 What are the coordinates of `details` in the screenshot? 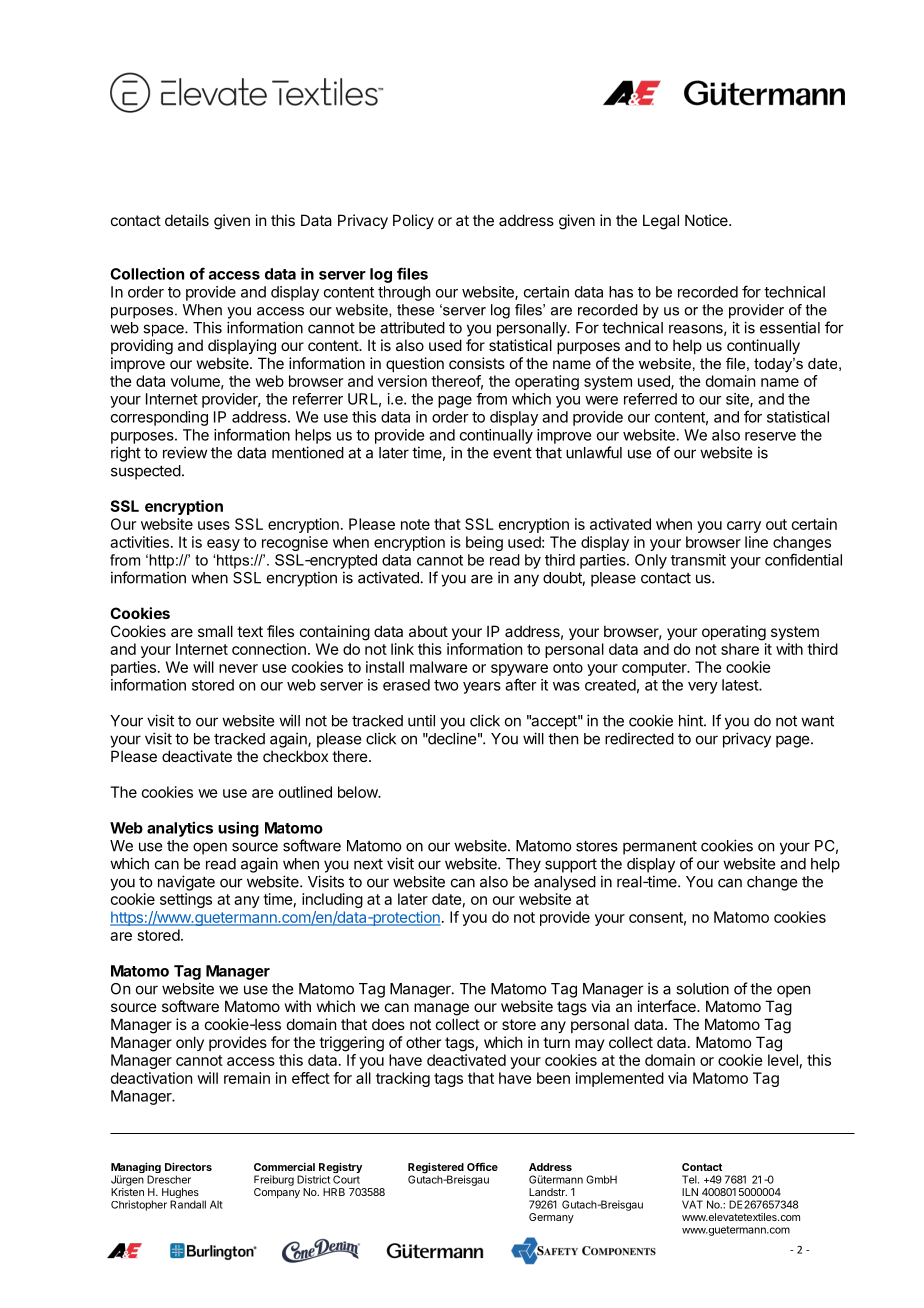 It's located at (187, 220).
